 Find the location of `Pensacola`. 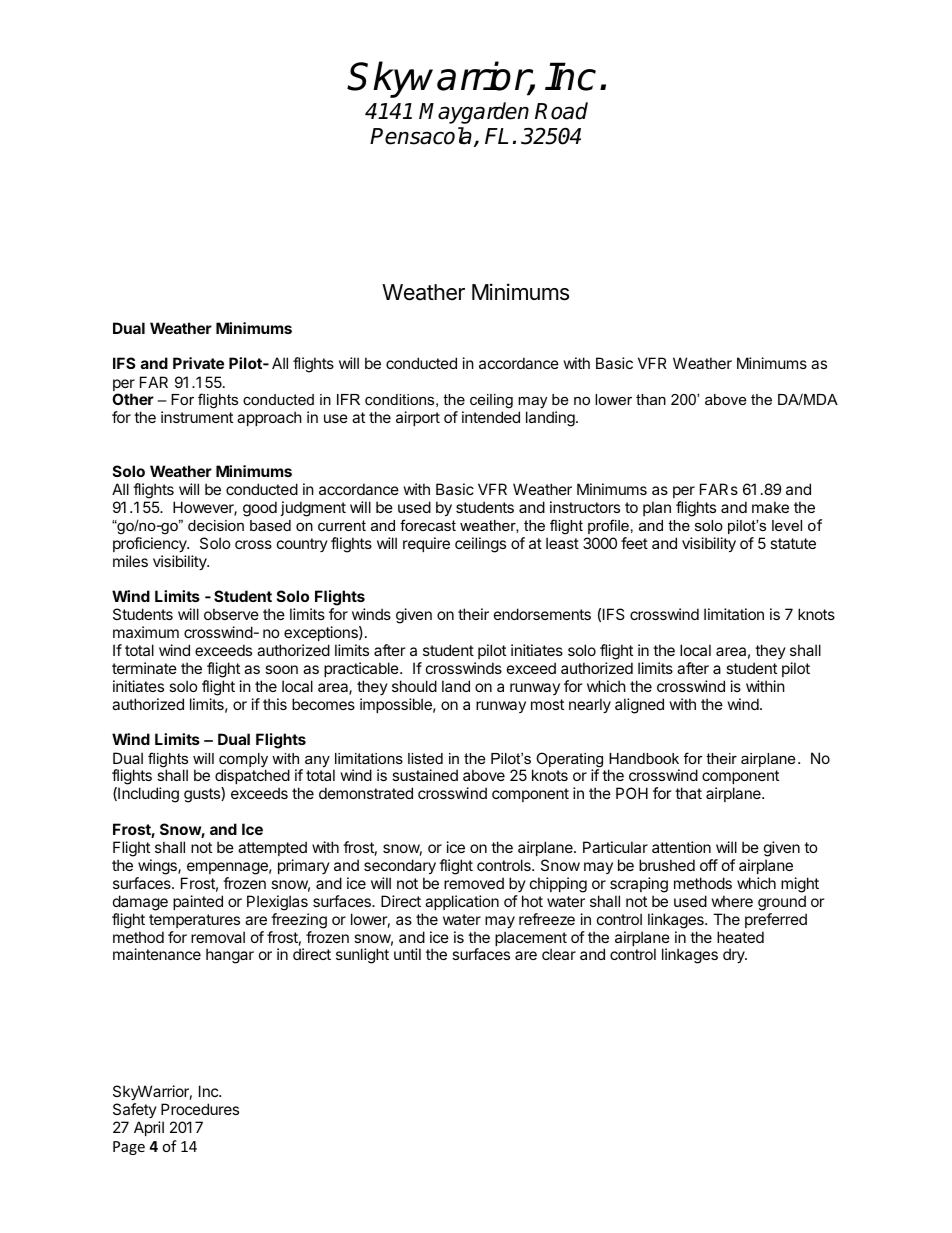

Pensacola is located at coordinates (421, 136).
